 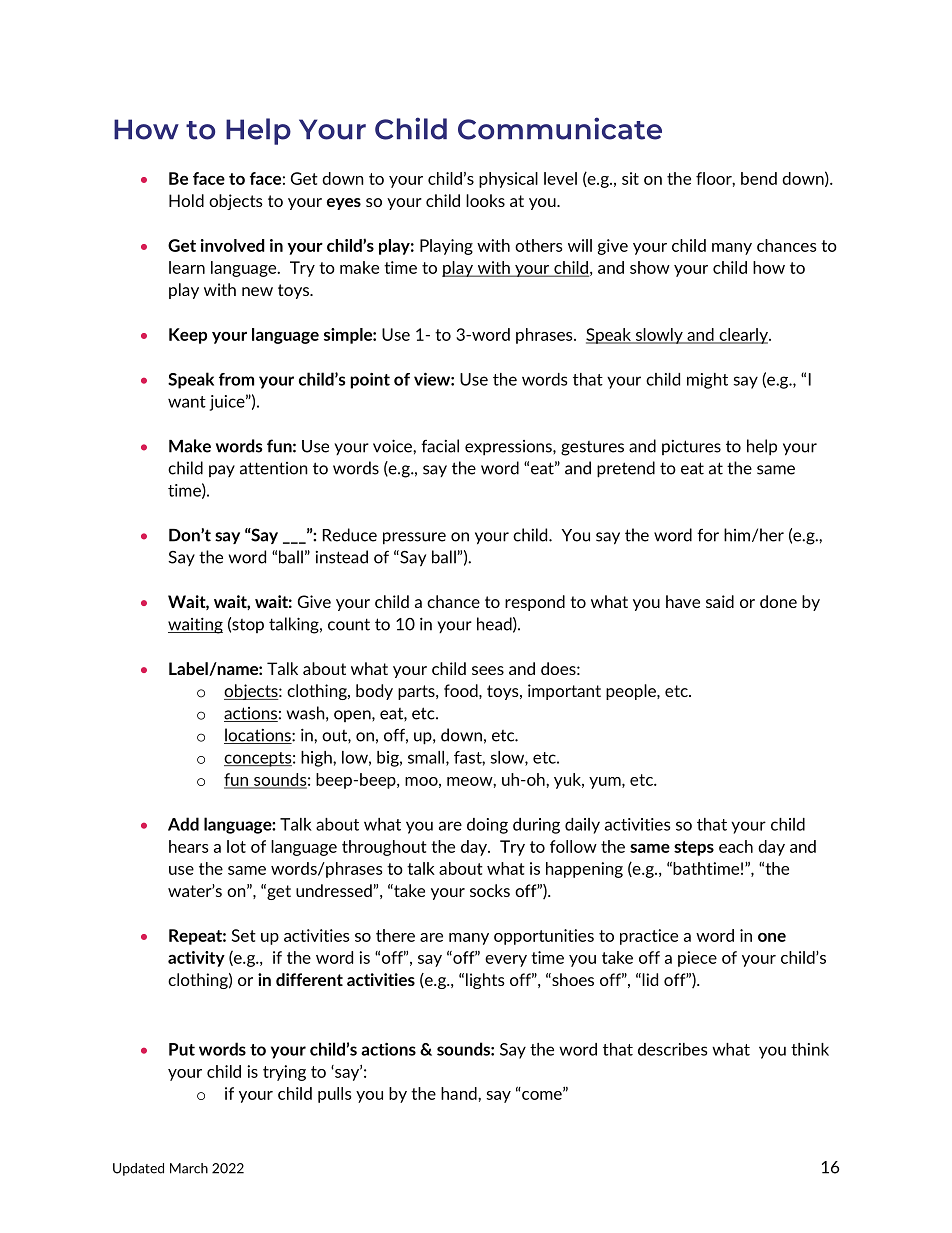 I want to click on describes, so click(x=672, y=1049).
